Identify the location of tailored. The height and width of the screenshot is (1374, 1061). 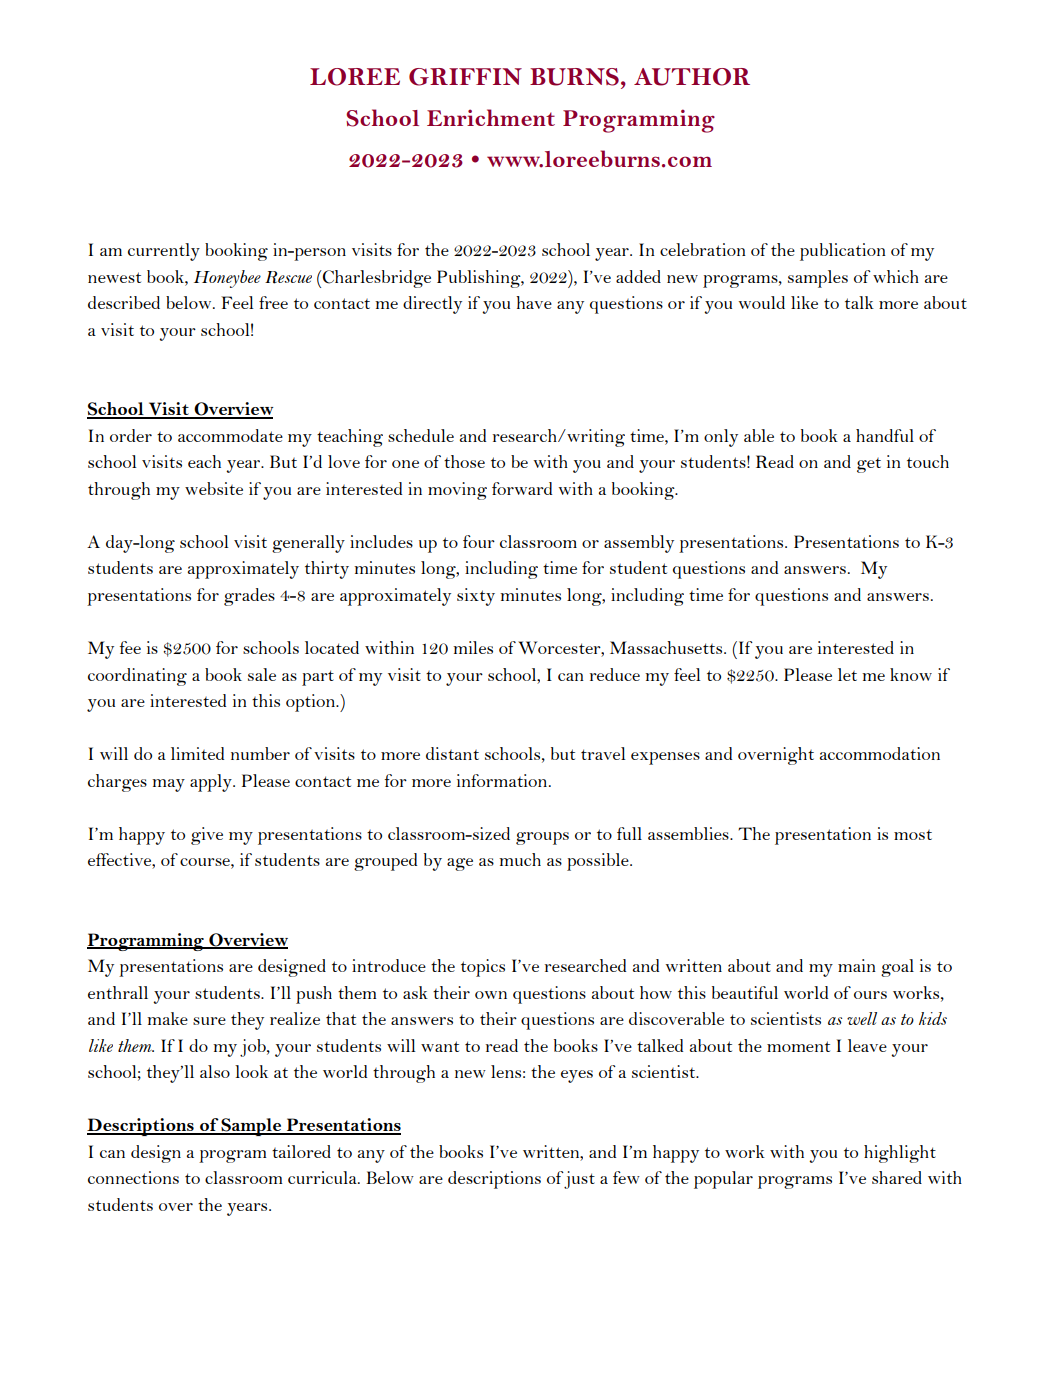
(301, 1151).
